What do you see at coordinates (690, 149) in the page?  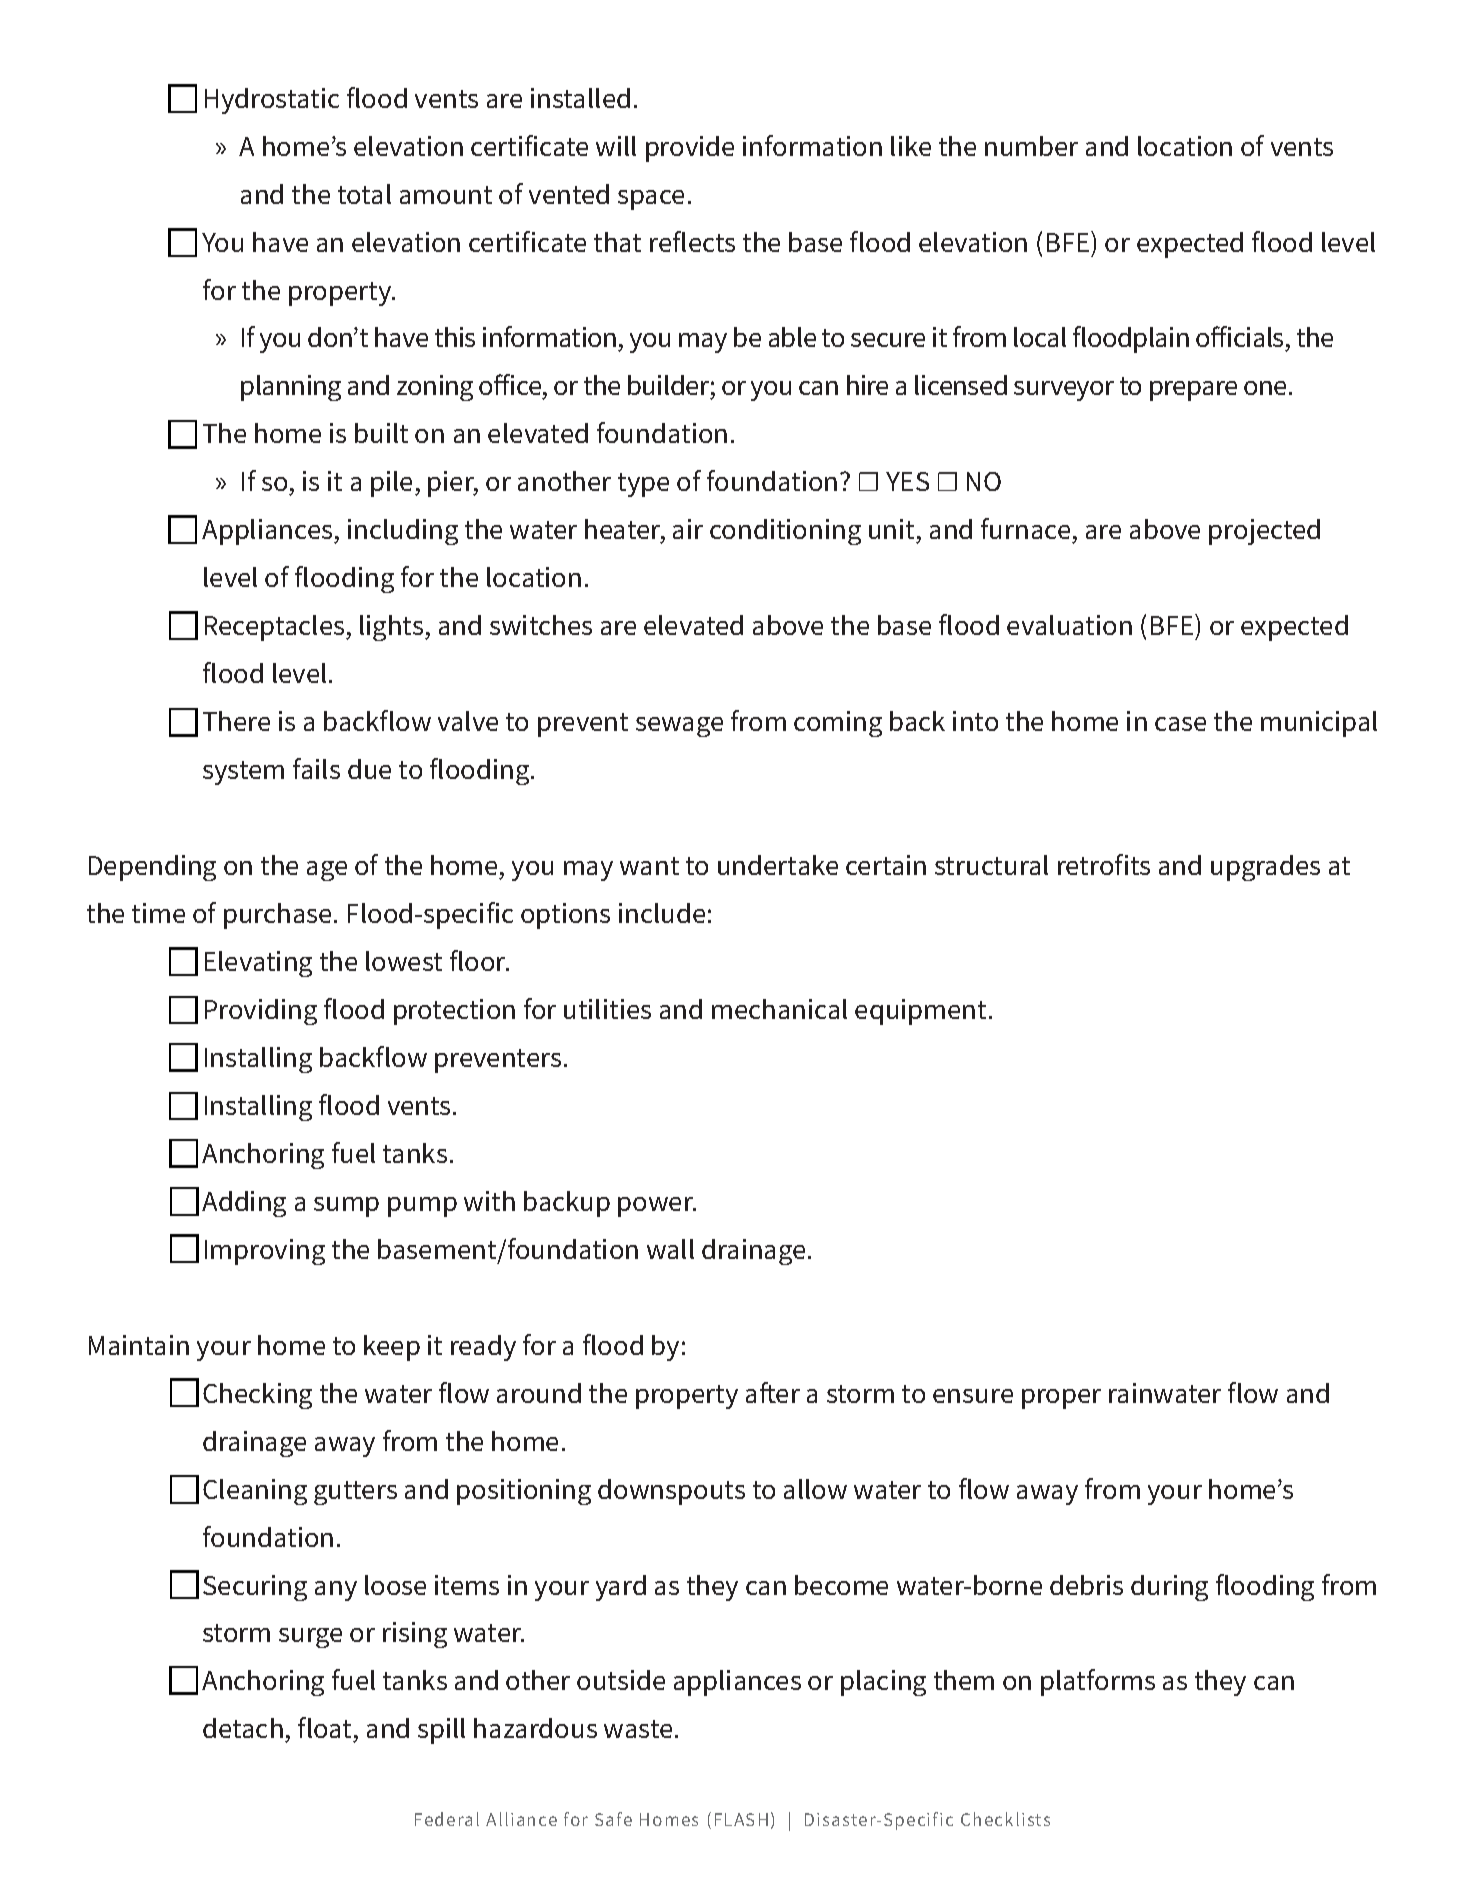 I see `provide` at bounding box center [690, 149].
